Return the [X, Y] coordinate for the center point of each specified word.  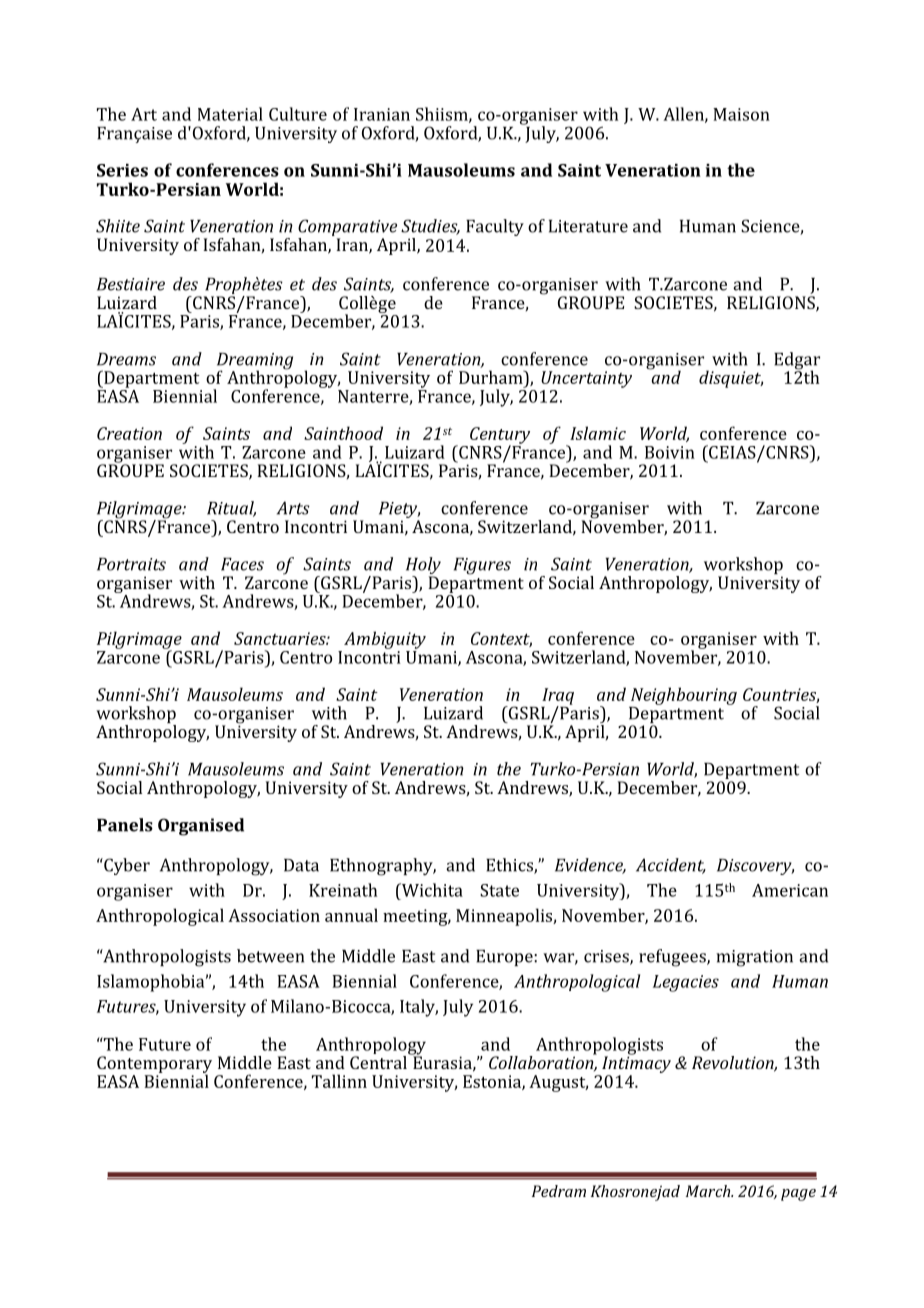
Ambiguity [385, 640]
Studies [430, 227]
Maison [741, 114]
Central [379, 1061]
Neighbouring [684, 696]
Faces [242, 564]
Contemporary [154, 1066]
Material [230, 114]
